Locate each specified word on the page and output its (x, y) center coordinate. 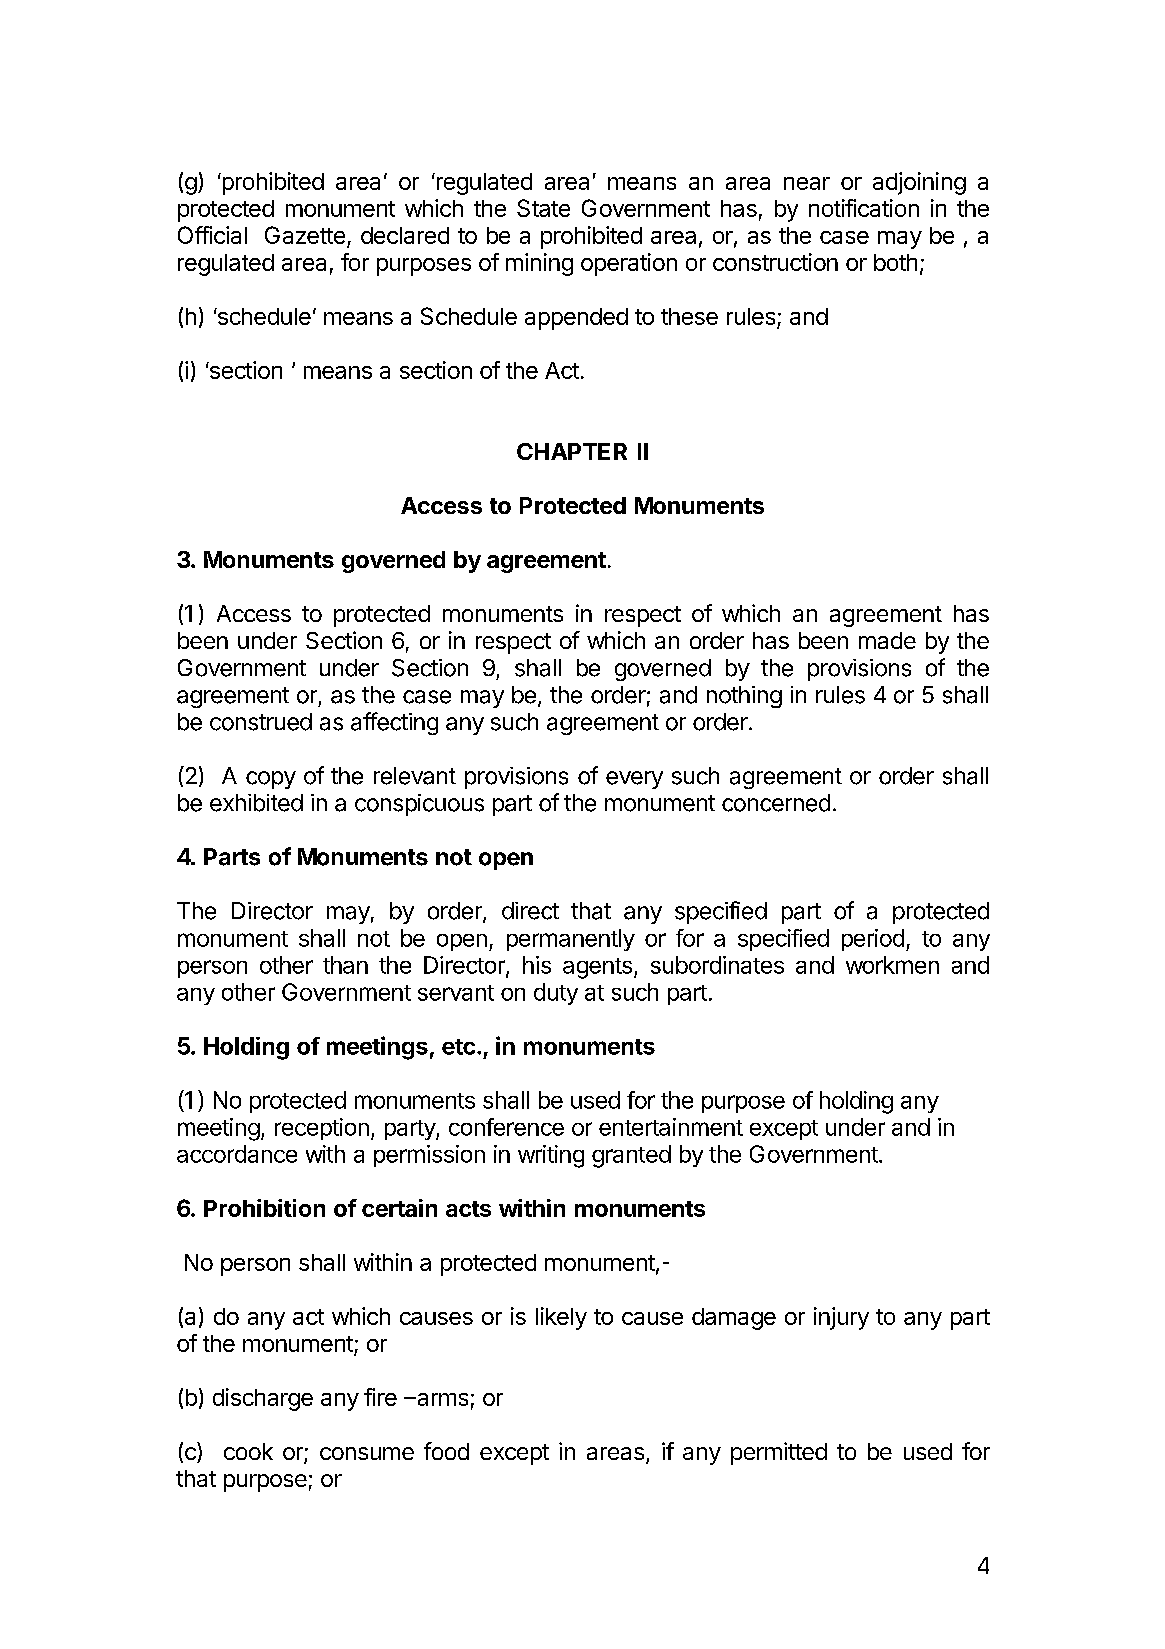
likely (561, 1318)
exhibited (256, 803)
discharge (263, 1399)
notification (864, 208)
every (634, 780)
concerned (776, 803)
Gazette (305, 235)
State (543, 208)
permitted (779, 1453)
